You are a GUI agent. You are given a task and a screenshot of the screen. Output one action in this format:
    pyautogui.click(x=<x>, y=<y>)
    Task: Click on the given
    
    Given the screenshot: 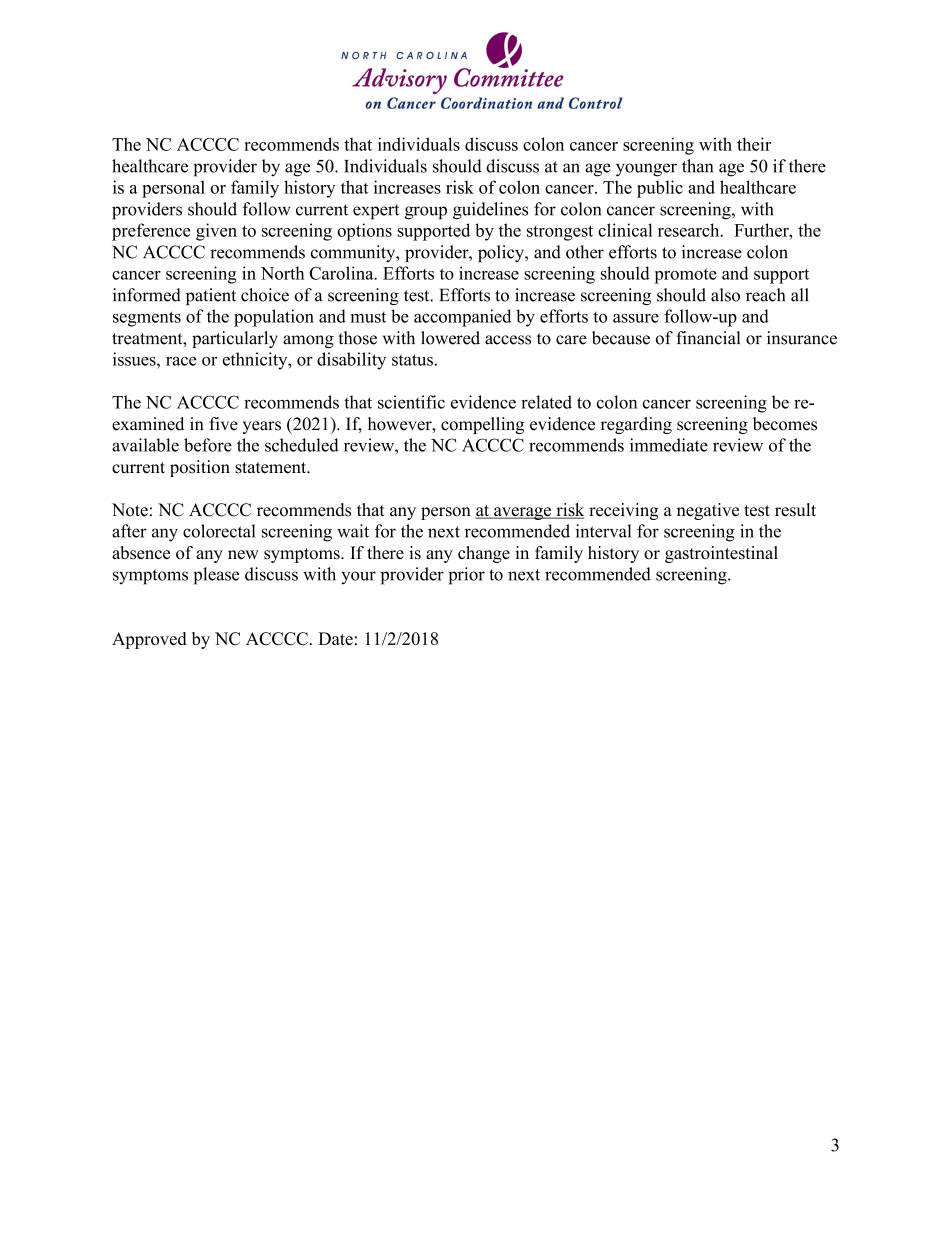 What is the action you would take?
    pyautogui.click(x=216, y=232)
